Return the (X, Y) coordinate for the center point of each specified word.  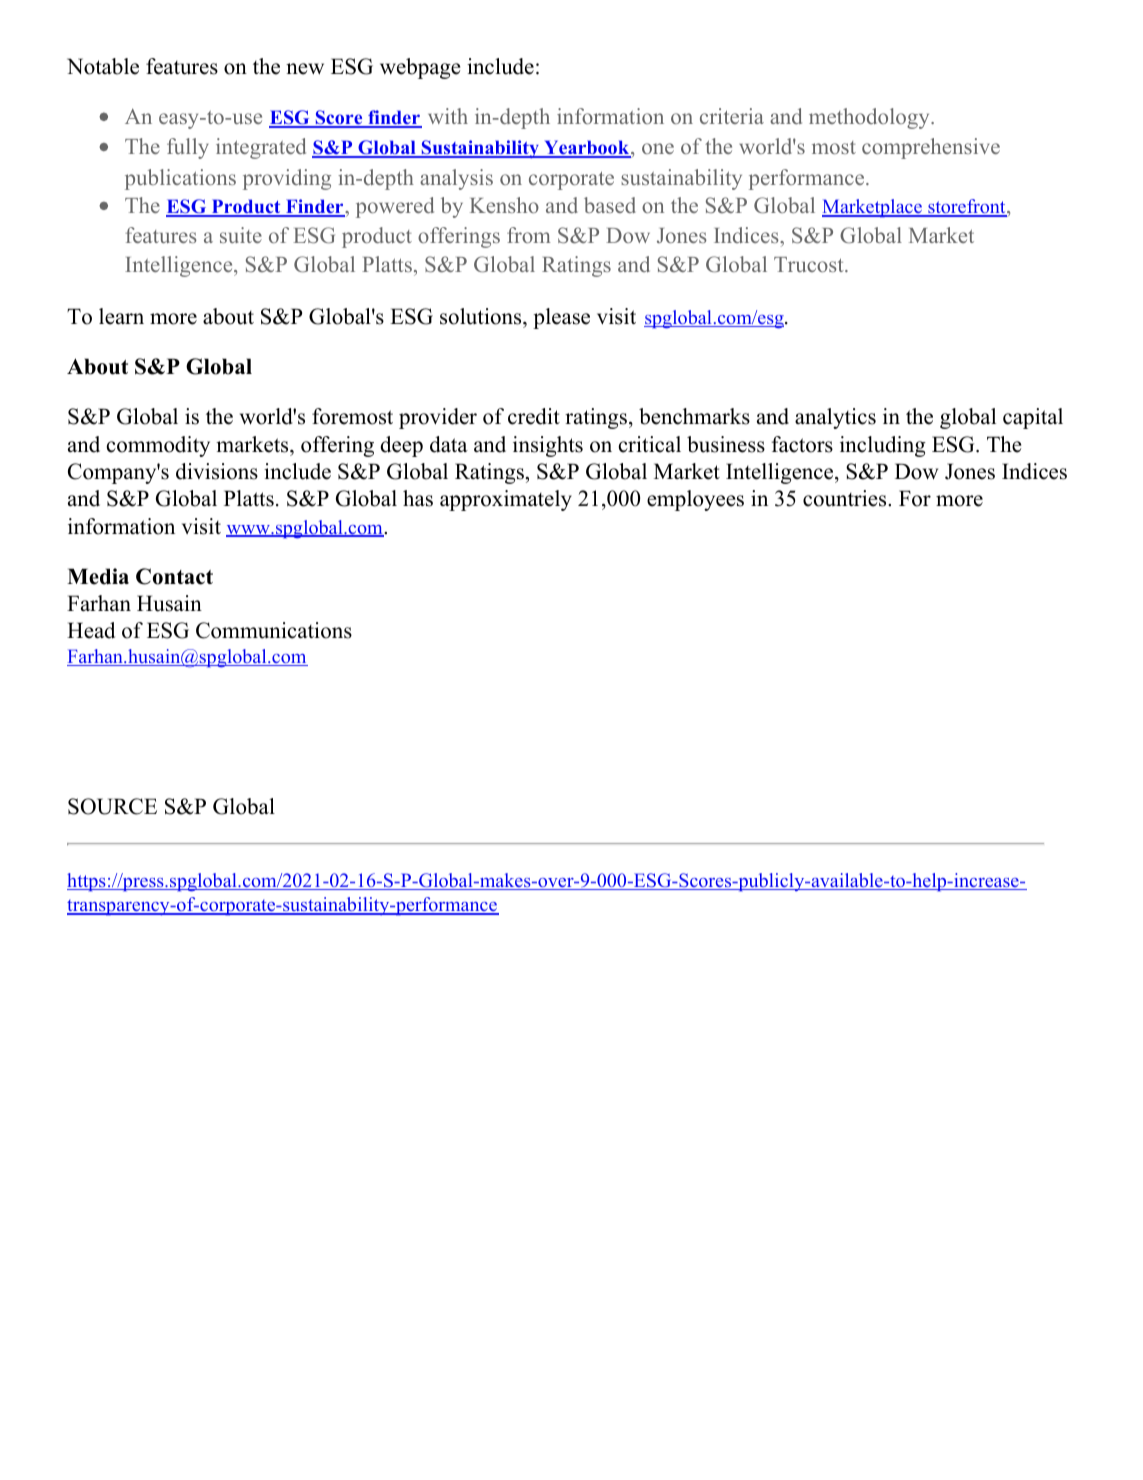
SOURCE (112, 806)
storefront (967, 207)
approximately (506, 500)
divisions (217, 471)
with (448, 116)
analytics (835, 418)
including (883, 446)
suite (241, 235)
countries (846, 498)
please (561, 318)
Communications (274, 630)
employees (695, 500)
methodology (870, 118)
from (529, 235)
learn (121, 316)
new (305, 69)
